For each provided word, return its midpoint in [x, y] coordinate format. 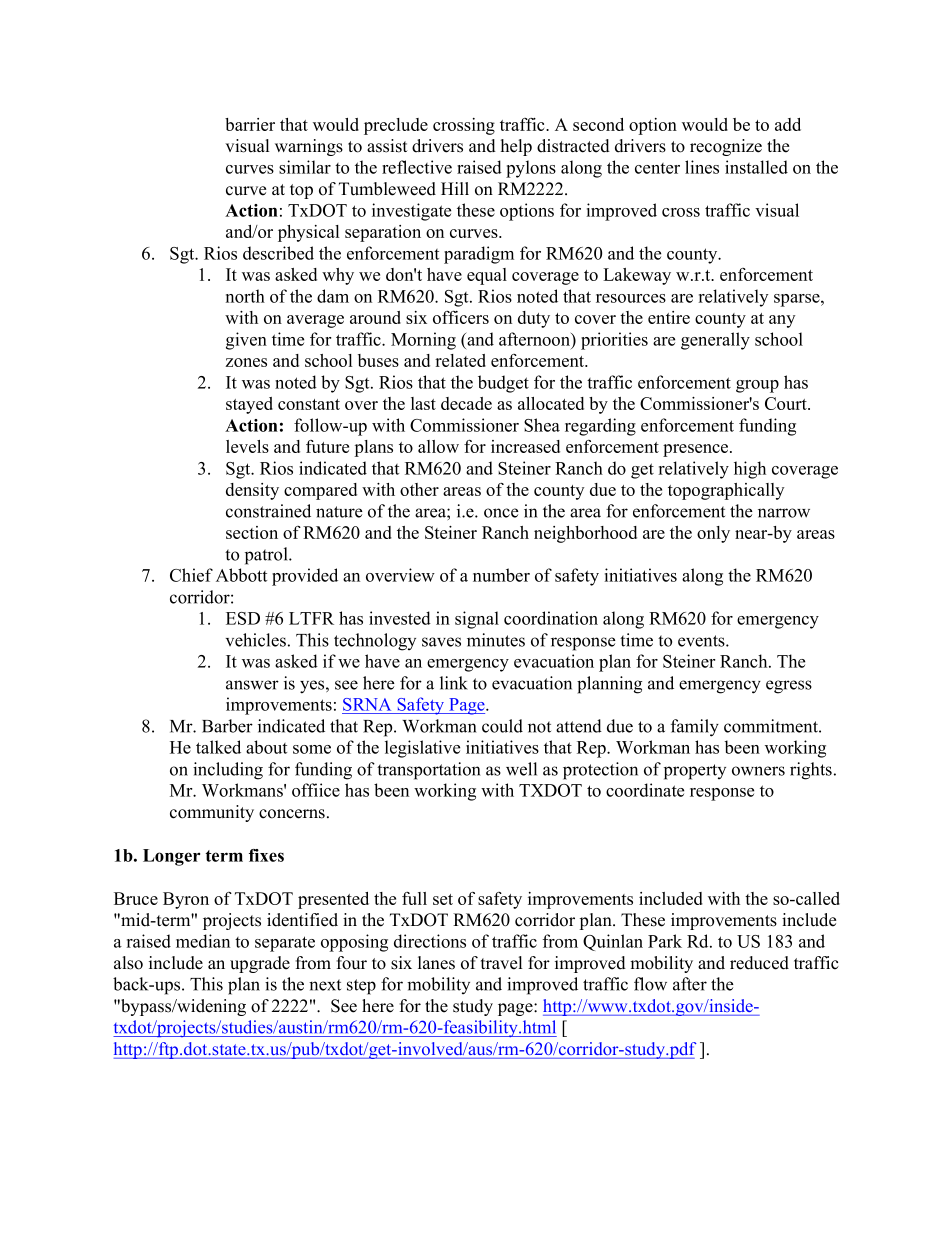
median [203, 941]
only [713, 534]
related [460, 360]
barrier [250, 124]
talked [218, 747]
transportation [428, 771]
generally [715, 341]
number [501, 575]
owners [758, 771]
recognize [726, 147]
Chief [191, 575]
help [516, 147]
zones [246, 362]
